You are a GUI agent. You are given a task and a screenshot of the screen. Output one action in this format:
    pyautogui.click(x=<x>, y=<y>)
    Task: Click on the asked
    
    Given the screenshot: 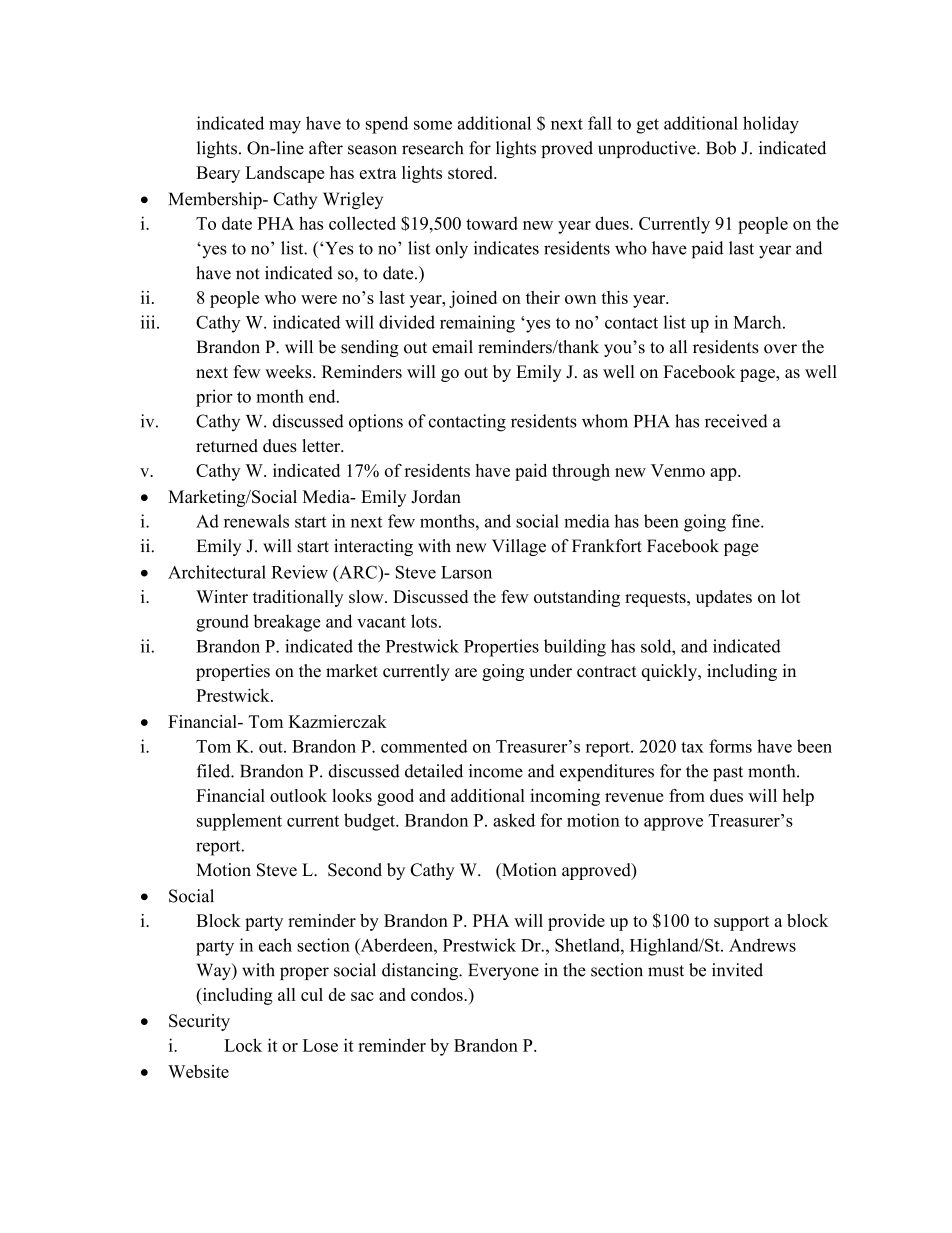 What is the action you would take?
    pyautogui.click(x=514, y=820)
